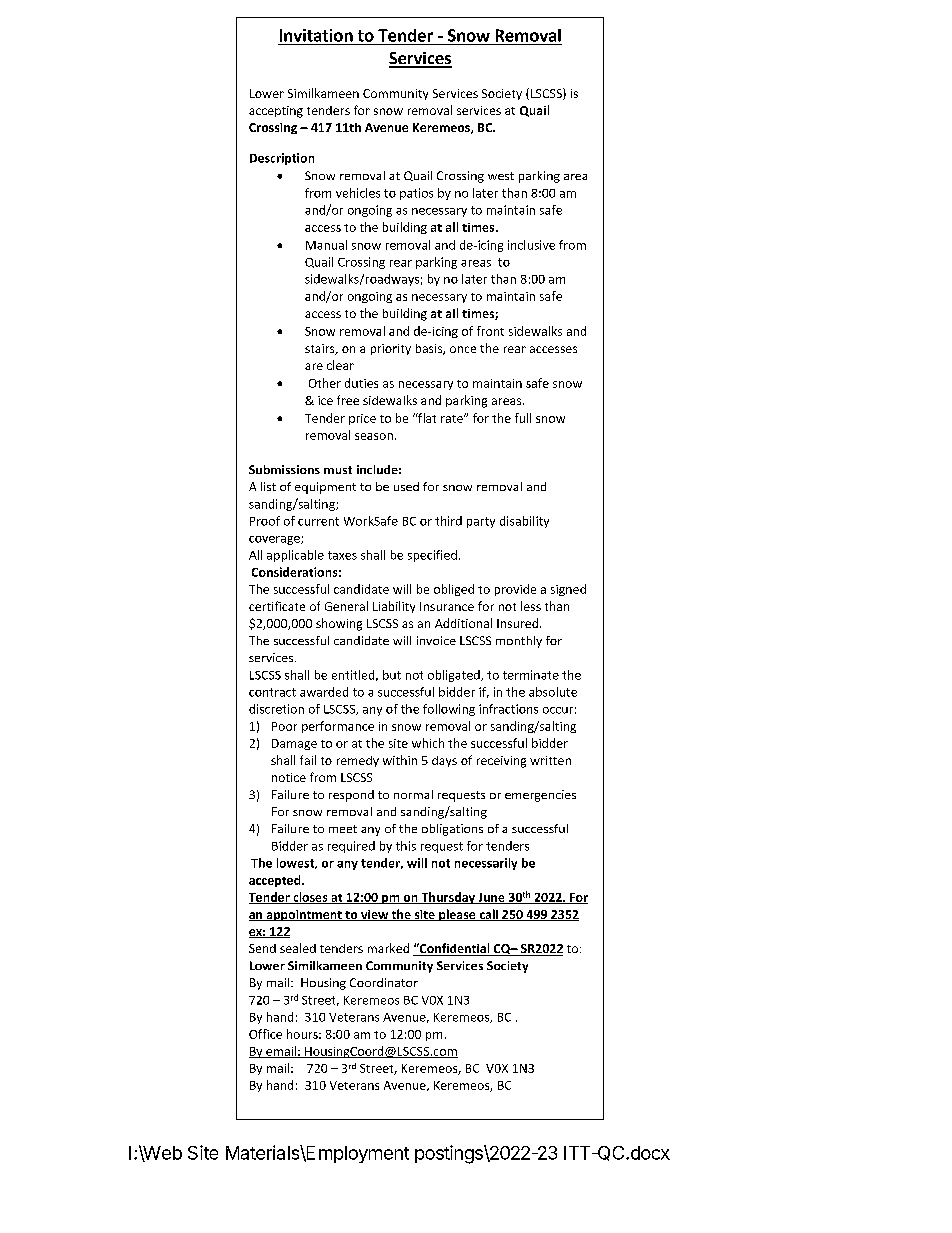 This screenshot has height=1233, width=952. What do you see at coordinates (295, 556) in the screenshot?
I see `applicable` at bounding box center [295, 556].
